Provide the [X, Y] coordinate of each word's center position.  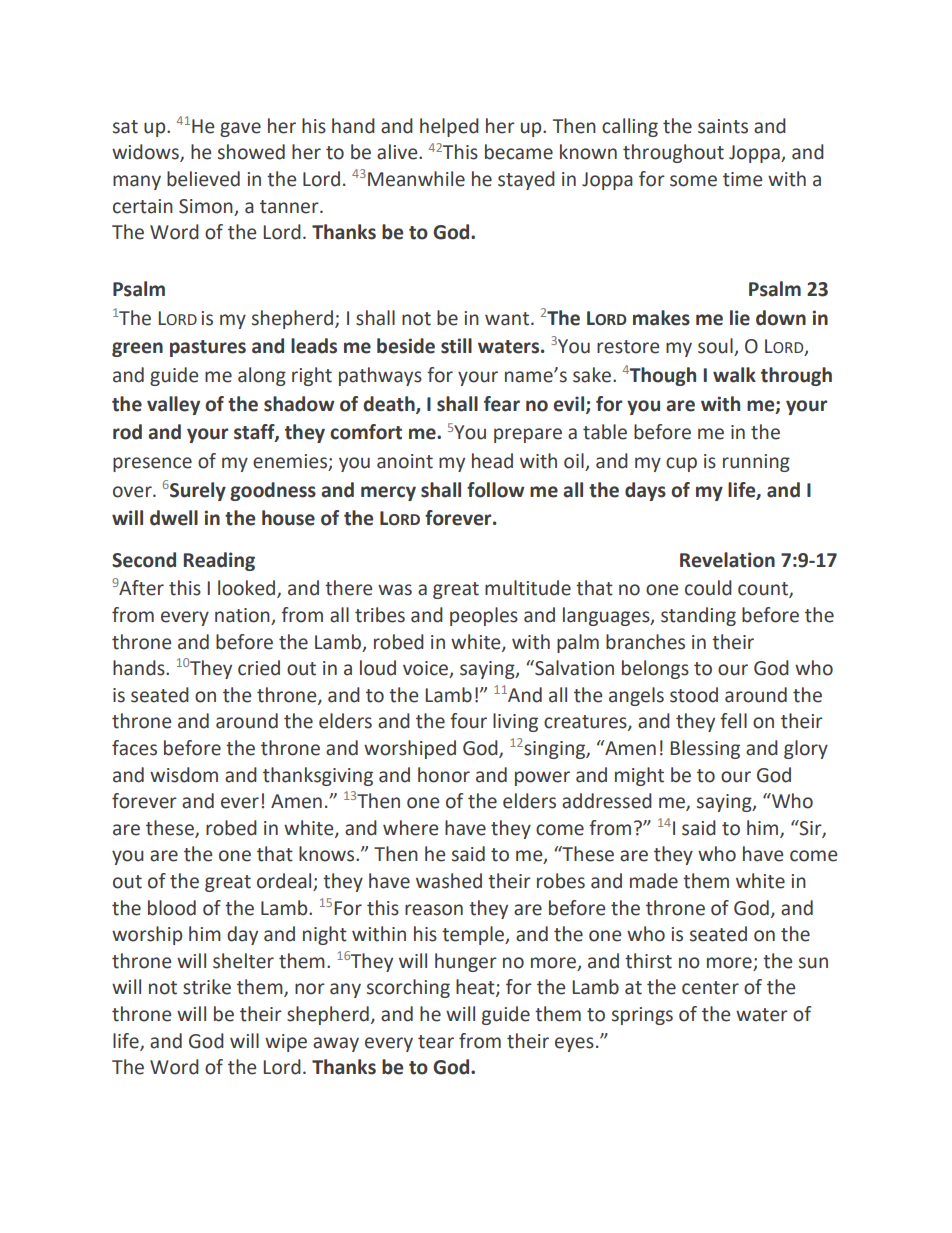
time [742, 179]
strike [207, 987]
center [710, 988]
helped [449, 127]
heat [476, 988]
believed [203, 179]
